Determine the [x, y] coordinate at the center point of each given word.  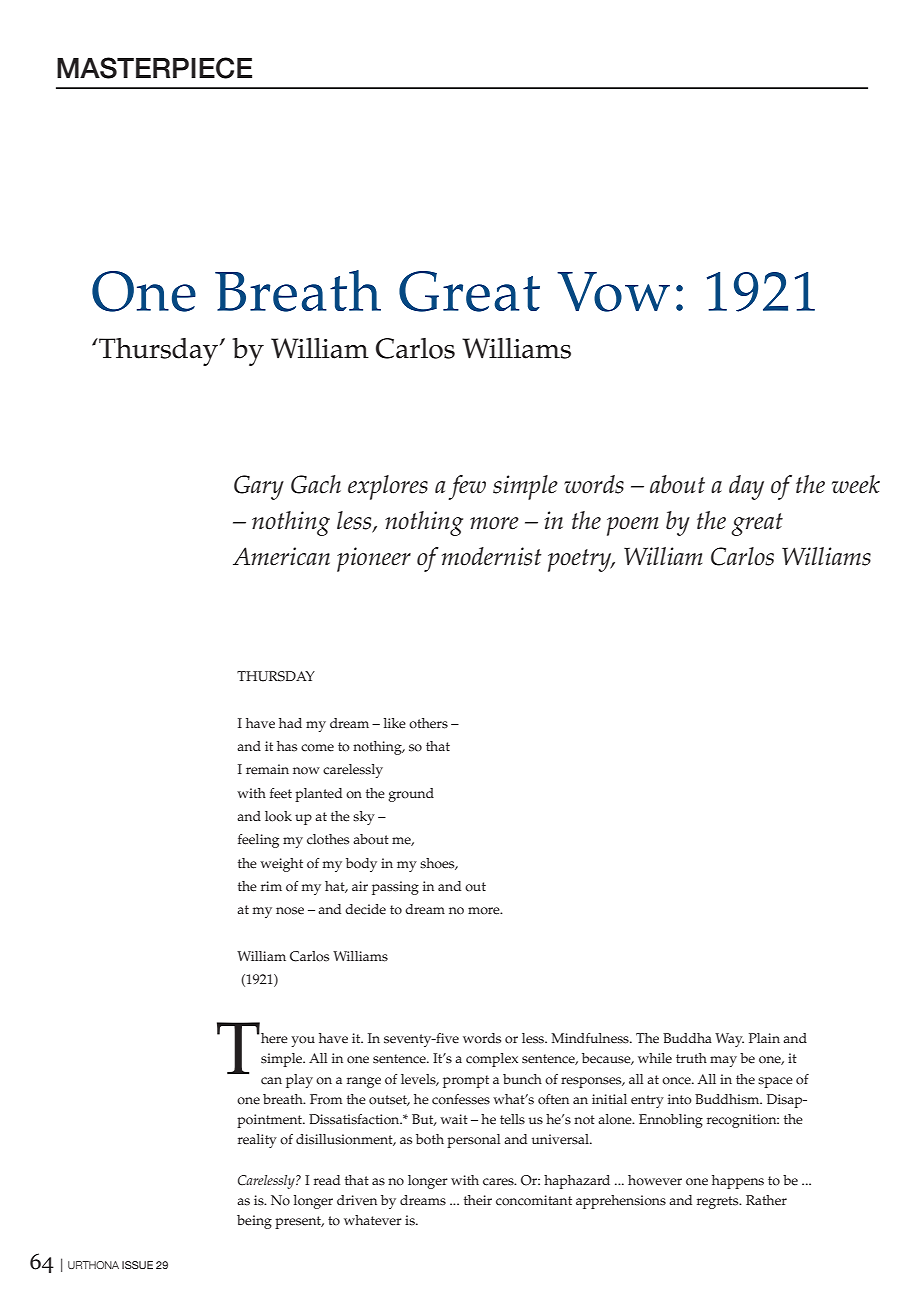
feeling [258, 841]
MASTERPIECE [154, 68]
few [467, 487]
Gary [259, 487]
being [254, 1222]
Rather [766, 1200]
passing [395, 888]
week [856, 484]
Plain [764, 1038]
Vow [613, 292]
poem [632, 526]
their [478, 1200]
